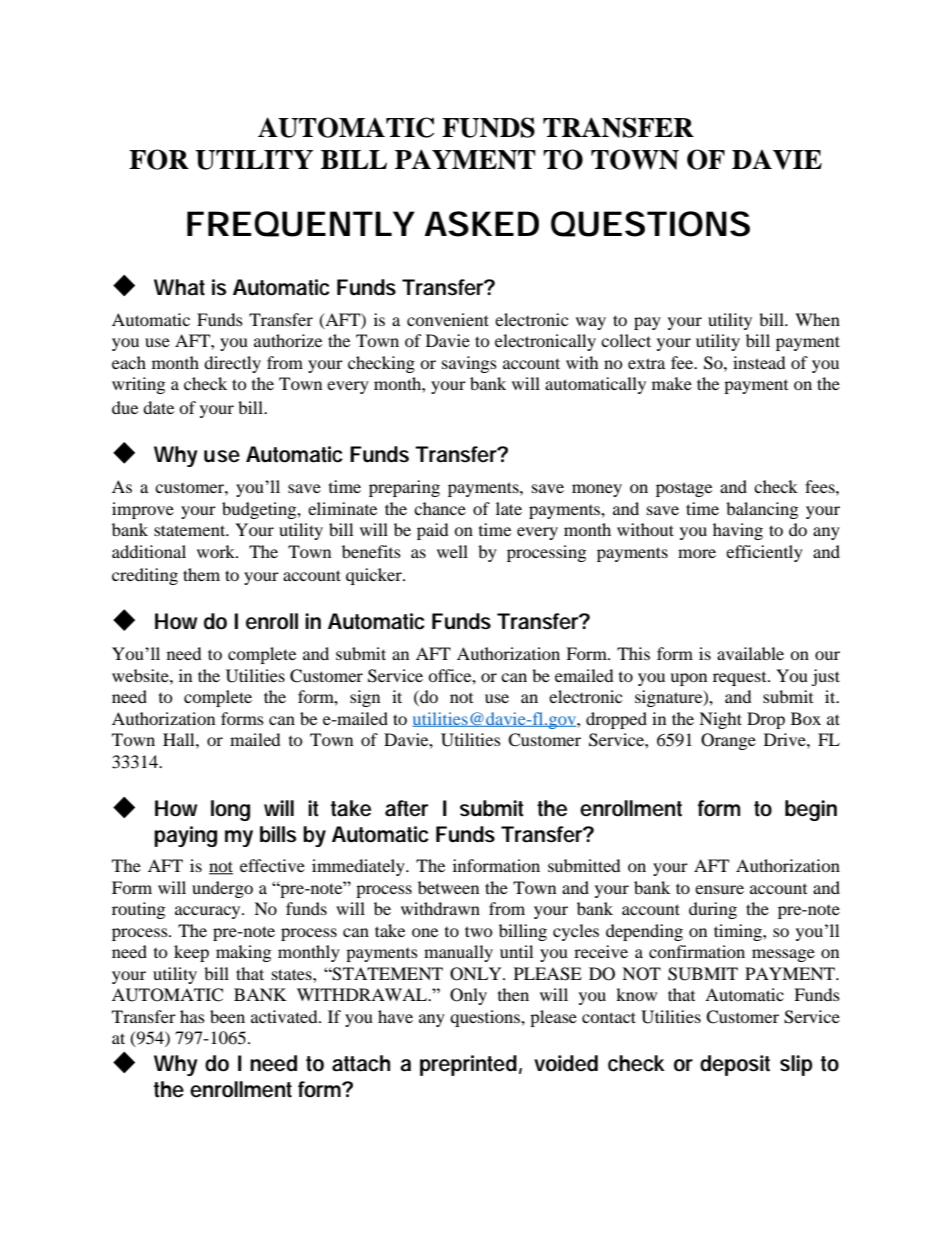  Describe the element at coordinates (185, 836) in the screenshot. I see `paying` at that location.
